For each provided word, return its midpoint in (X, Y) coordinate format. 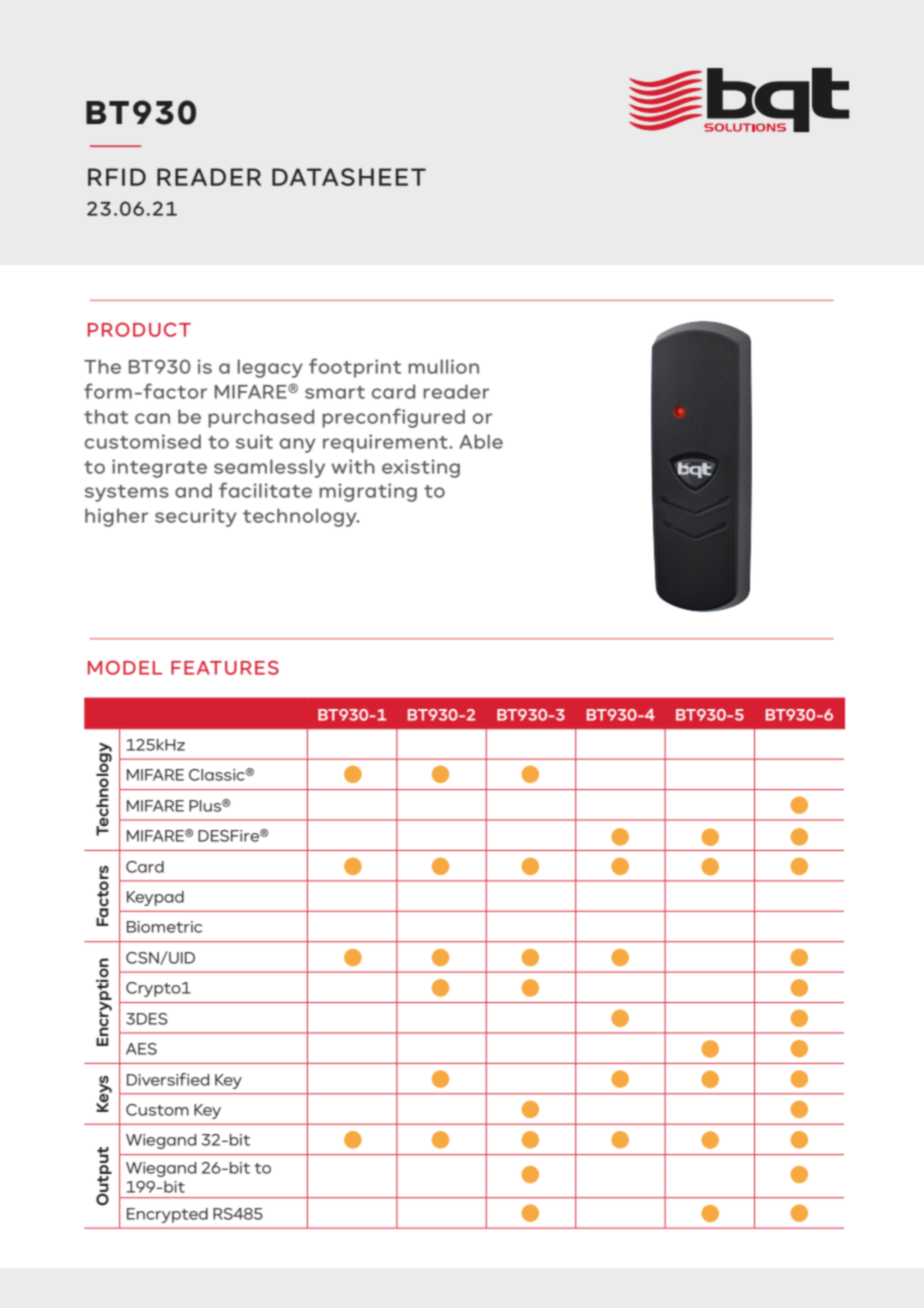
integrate (159, 468)
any (298, 445)
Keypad (155, 898)
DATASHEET (349, 177)
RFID (117, 177)
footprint (355, 368)
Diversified (168, 1079)
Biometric (164, 927)
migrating (368, 492)
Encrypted (167, 1215)
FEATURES (225, 667)
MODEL (125, 667)
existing (421, 468)
